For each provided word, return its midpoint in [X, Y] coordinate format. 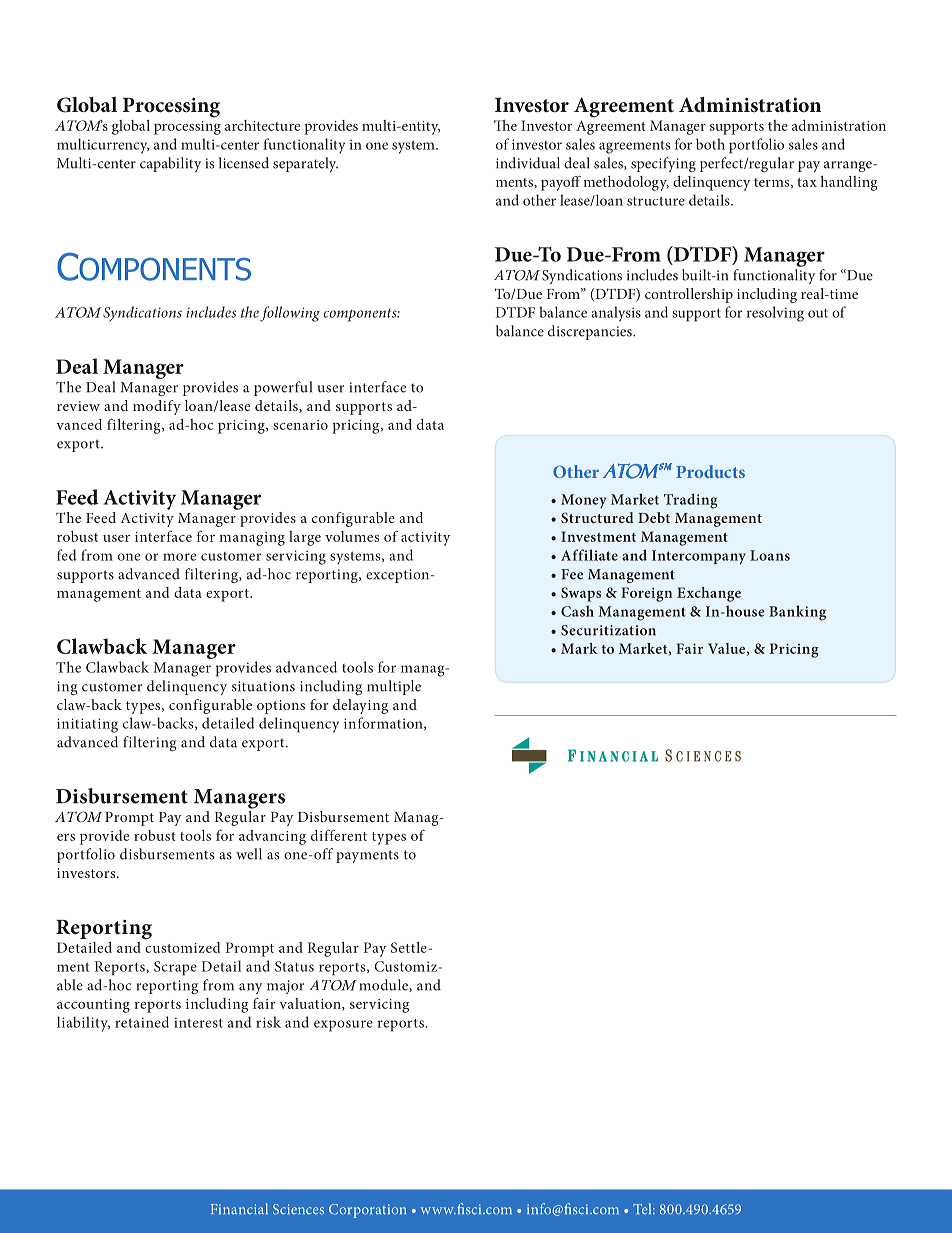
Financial [239, 1208]
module [385, 985]
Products [710, 471]
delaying [360, 706]
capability [170, 164]
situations [263, 686]
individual [528, 163]
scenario [300, 425]
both [710, 144]
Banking [797, 613]
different [339, 835]
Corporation [367, 1211]
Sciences [298, 1209]
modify [157, 407]
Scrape [175, 968]
